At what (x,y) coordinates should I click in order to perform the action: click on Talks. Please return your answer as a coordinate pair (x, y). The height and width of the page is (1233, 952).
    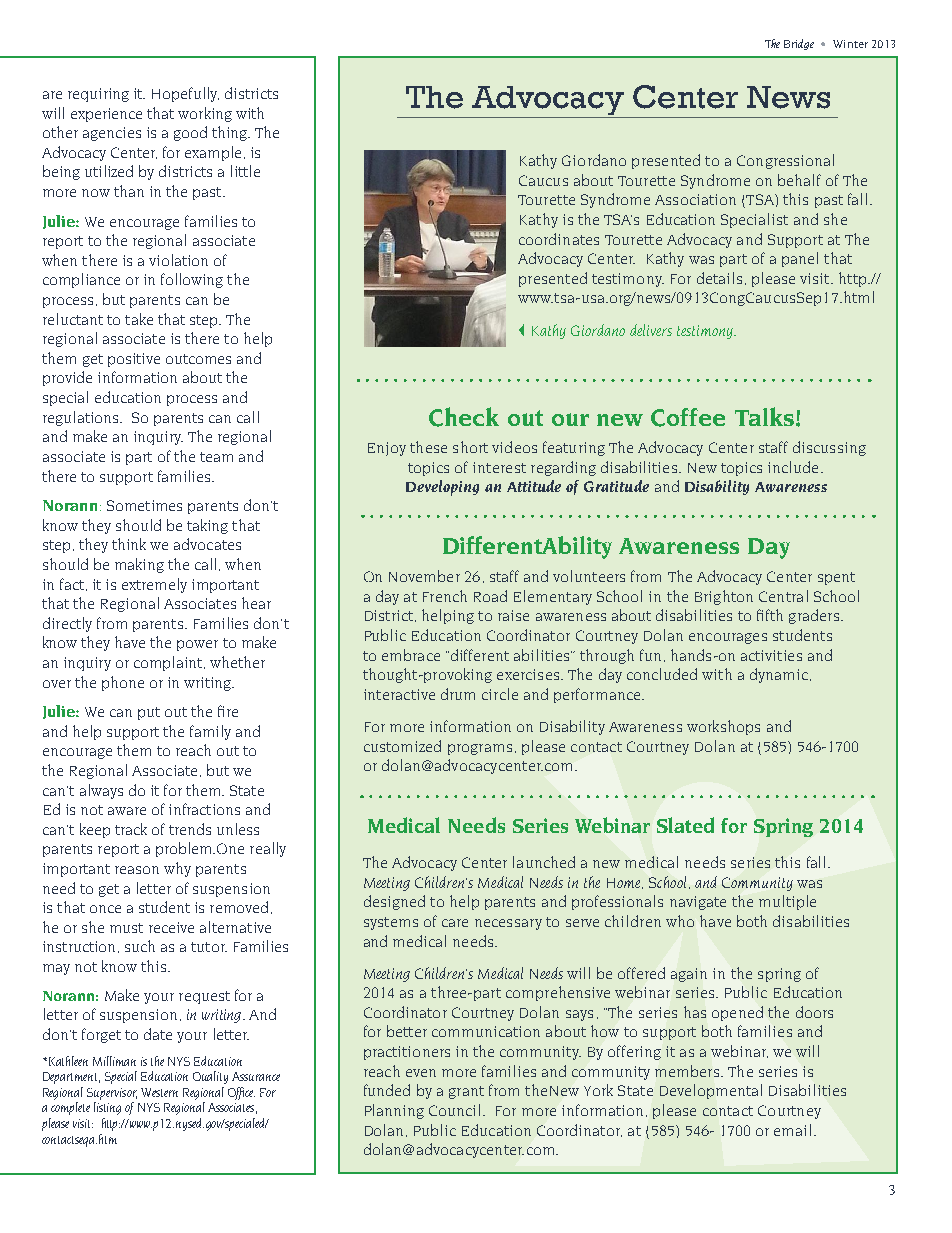
    Looking at the image, I should click on (766, 416).
